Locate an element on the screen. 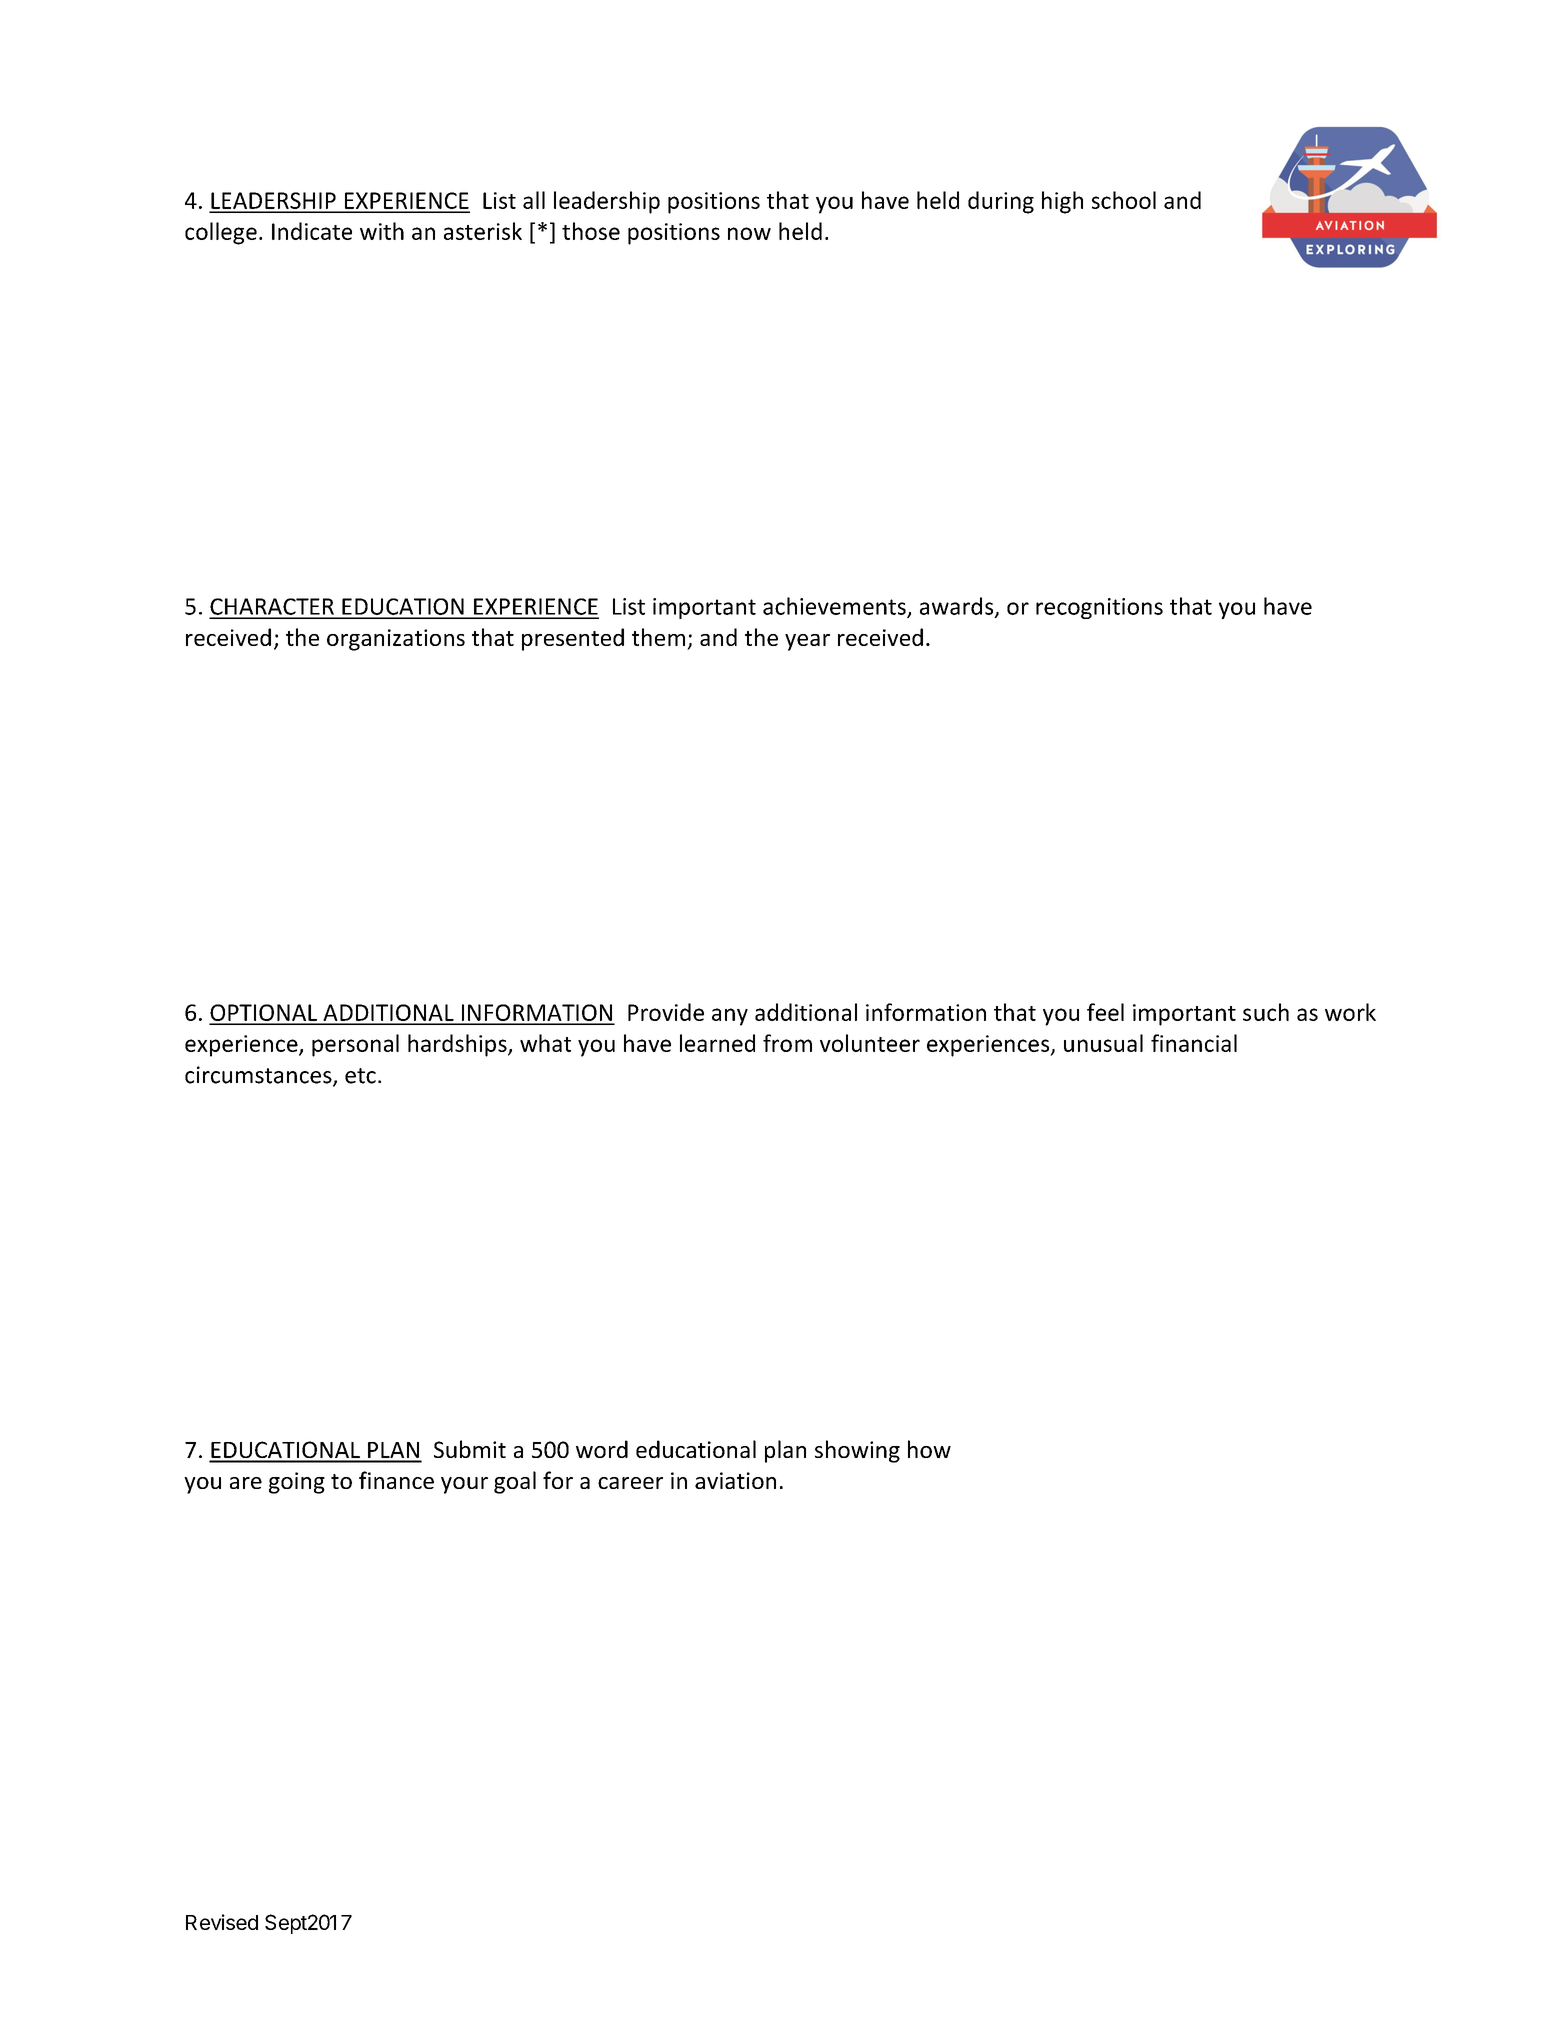 The image size is (1566, 2026). from is located at coordinates (787, 1043).
